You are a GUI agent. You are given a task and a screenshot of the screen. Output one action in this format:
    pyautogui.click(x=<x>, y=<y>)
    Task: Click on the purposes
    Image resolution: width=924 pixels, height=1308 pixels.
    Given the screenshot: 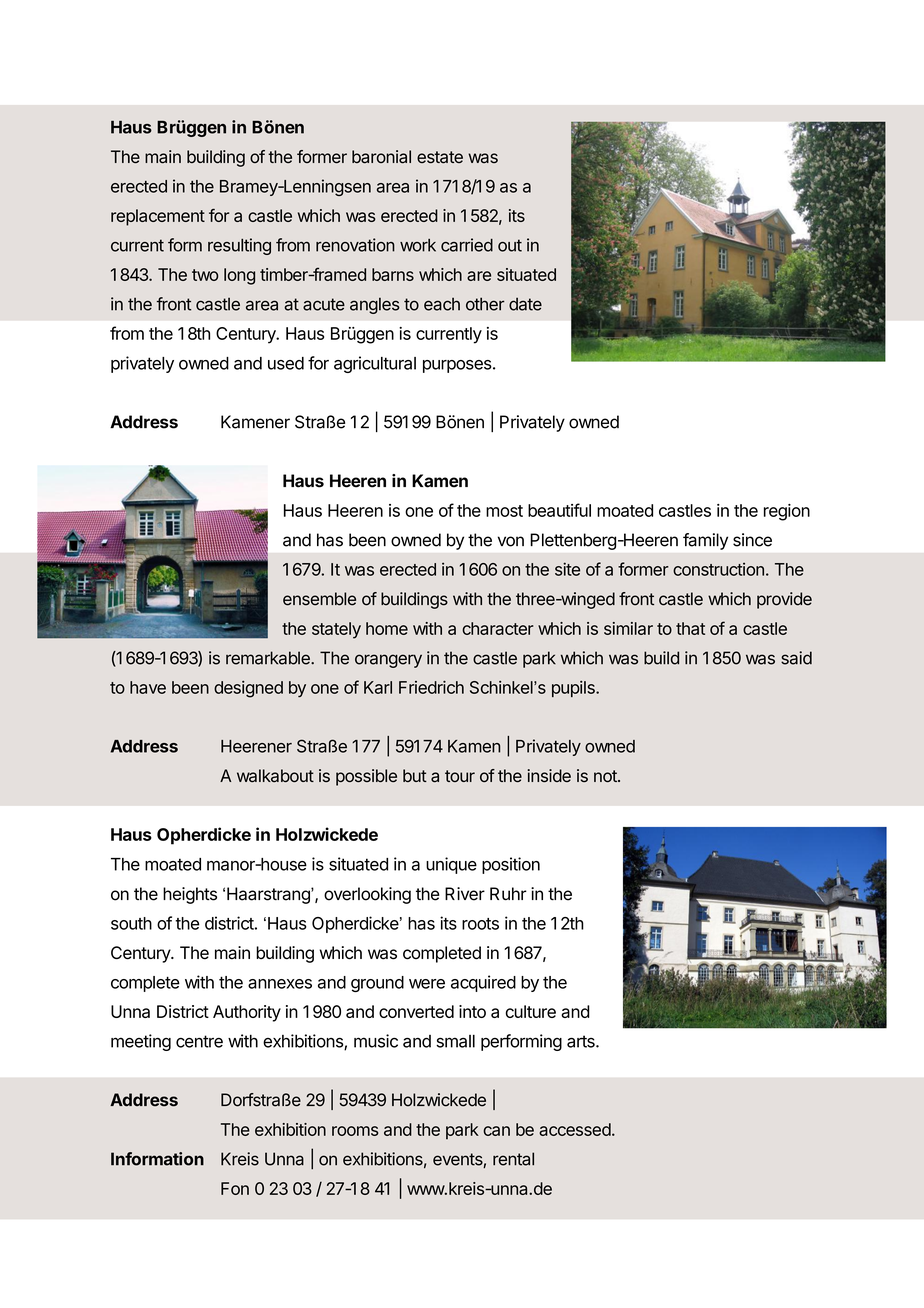 What is the action you would take?
    pyautogui.click(x=457, y=366)
